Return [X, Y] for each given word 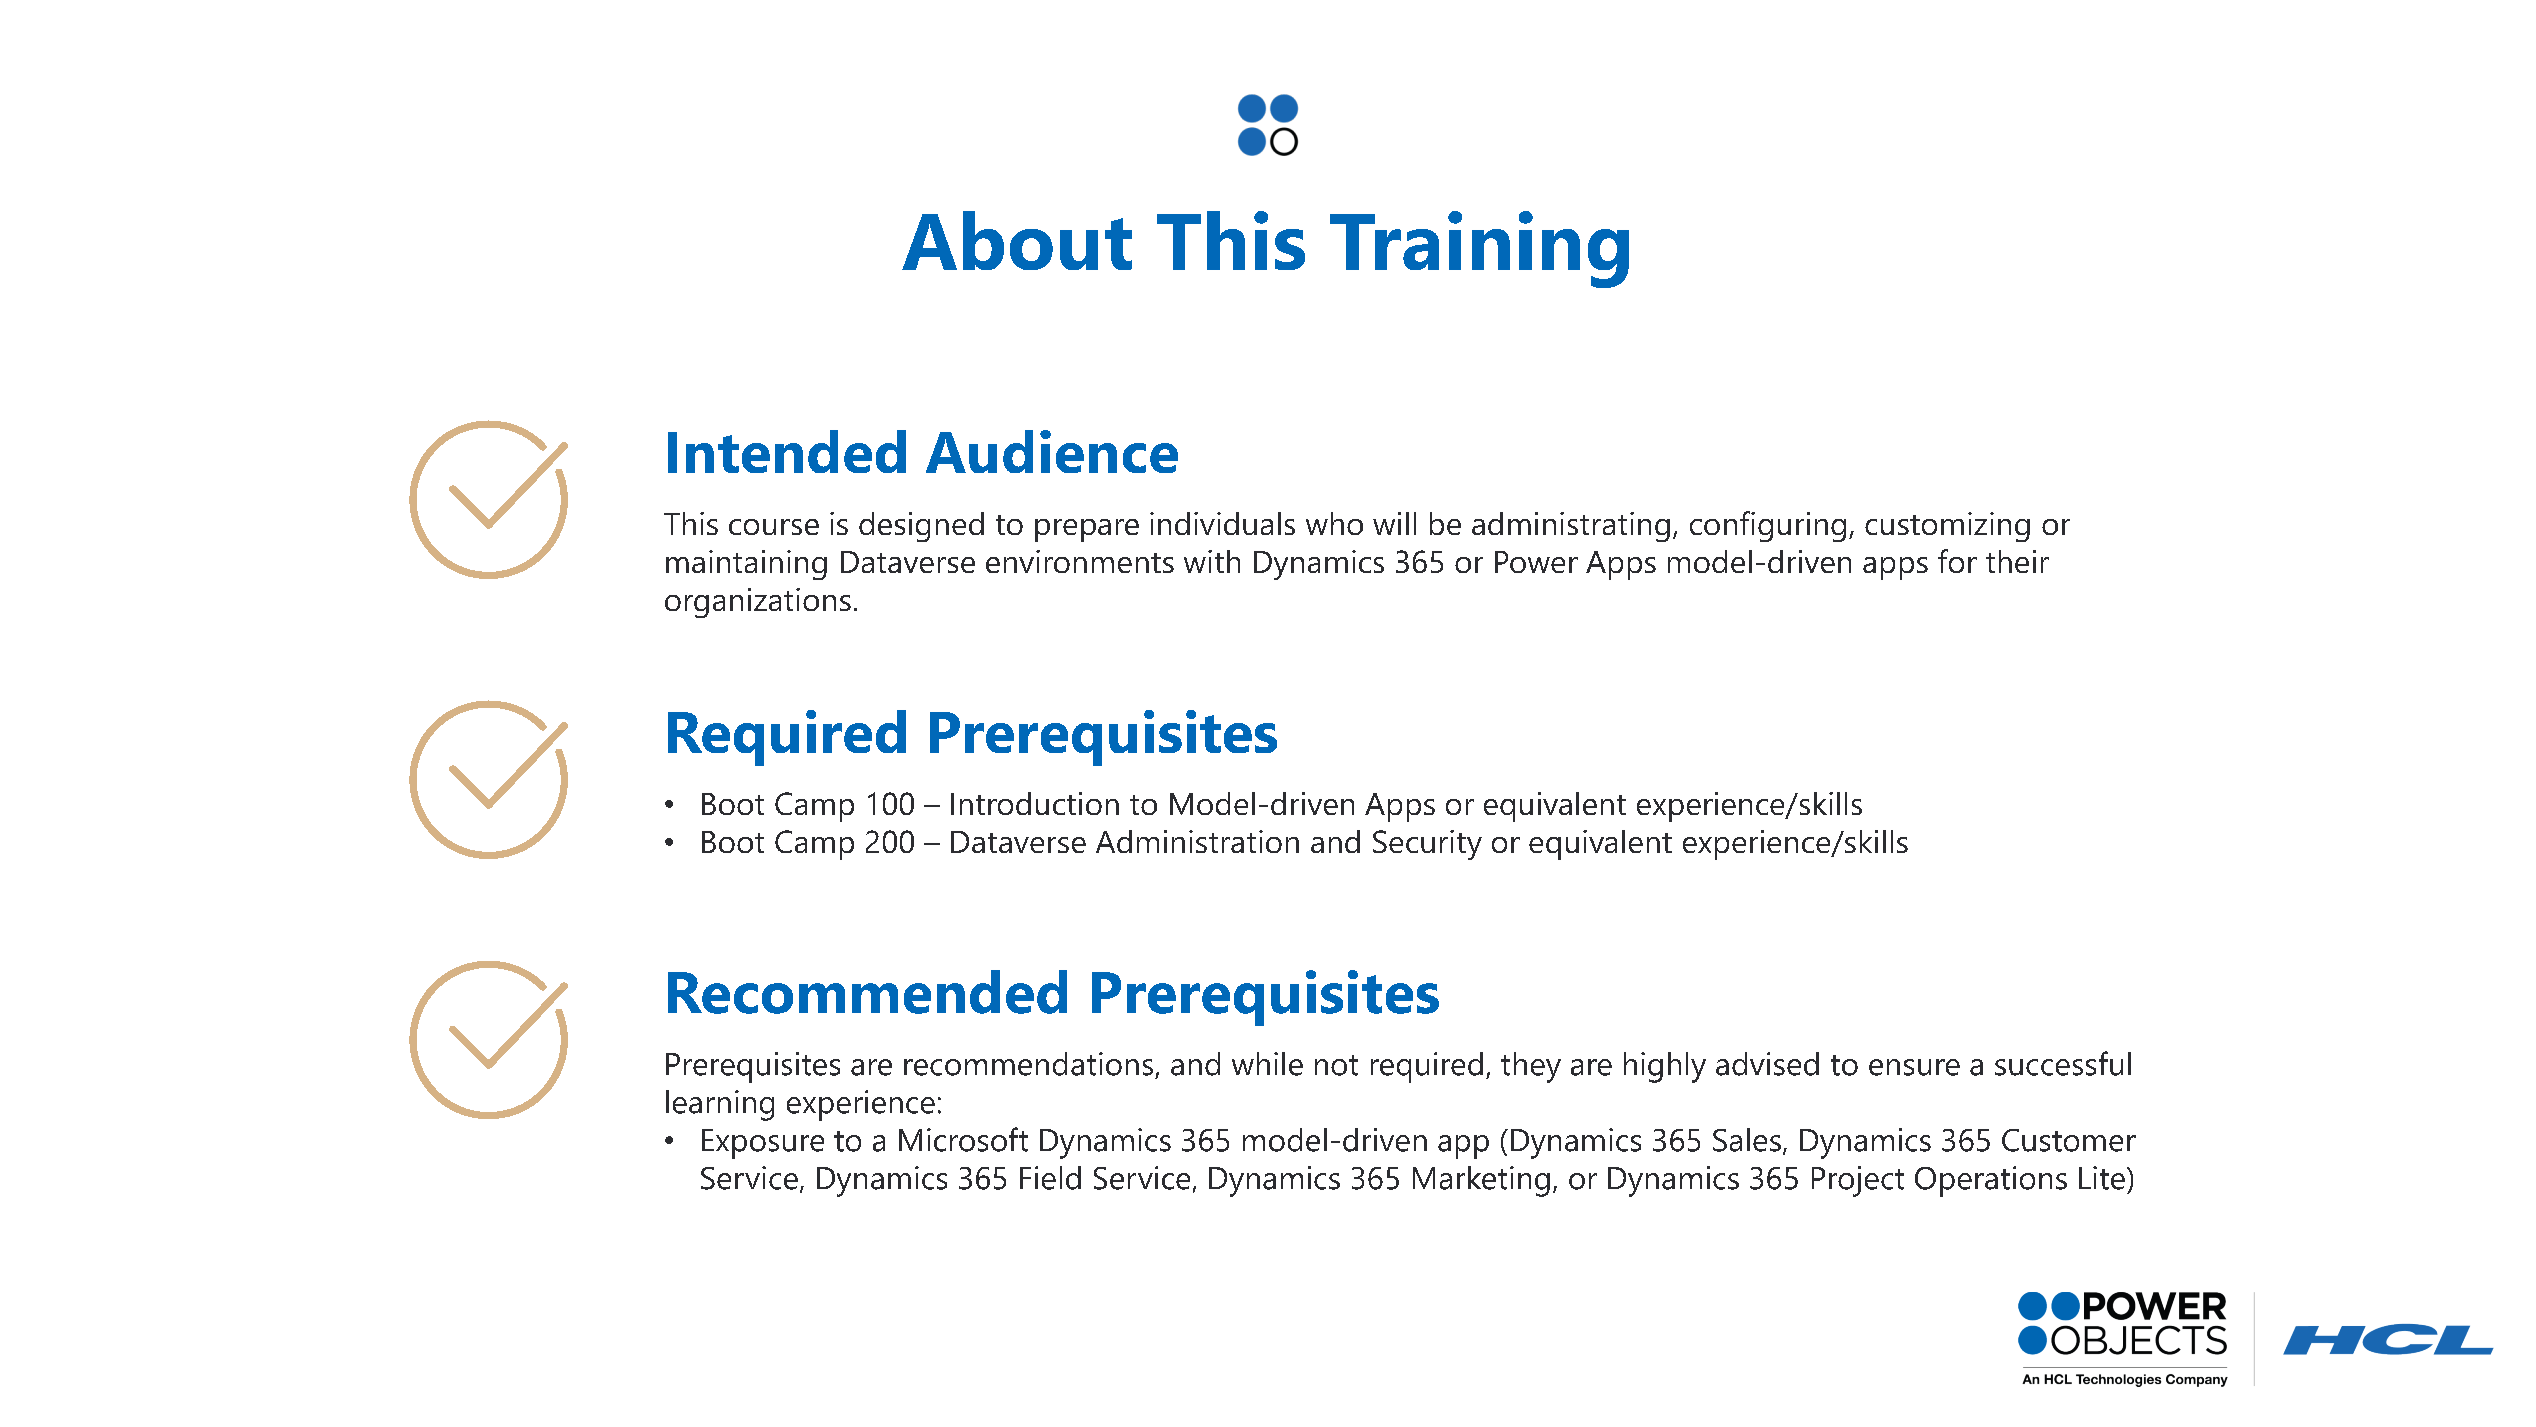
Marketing [1481, 1181]
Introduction [1035, 803]
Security [1427, 845]
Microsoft [963, 1139]
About [1017, 240]
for [1957, 561]
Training [1479, 249]
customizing [1947, 527]
